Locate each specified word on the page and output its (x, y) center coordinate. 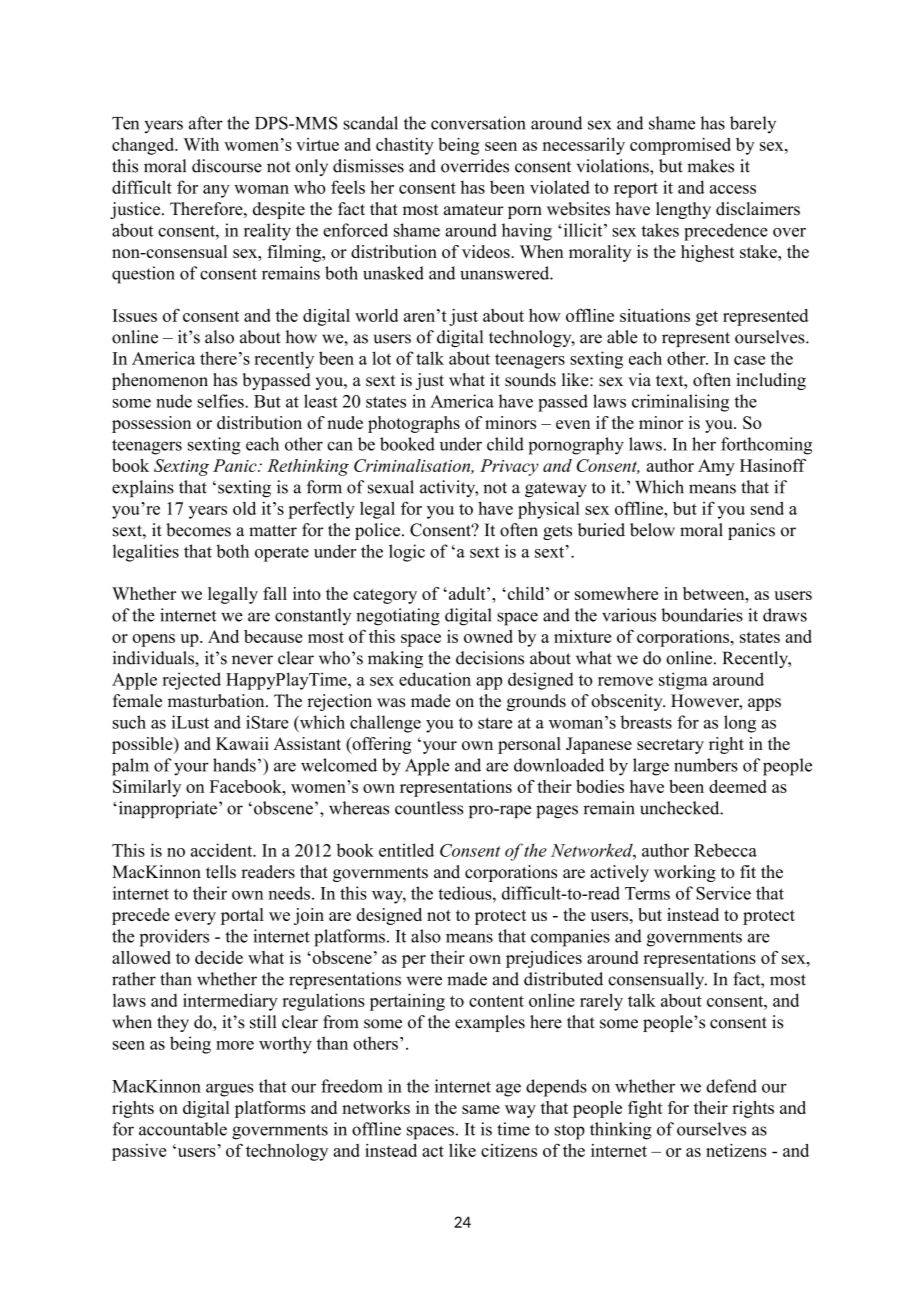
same (481, 1109)
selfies (222, 401)
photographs (414, 424)
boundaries (702, 615)
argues (229, 1090)
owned (488, 636)
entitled (406, 850)
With (201, 144)
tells (221, 872)
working (685, 873)
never (252, 660)
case (749, 360)
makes (710, 166)
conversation (478, 123)
